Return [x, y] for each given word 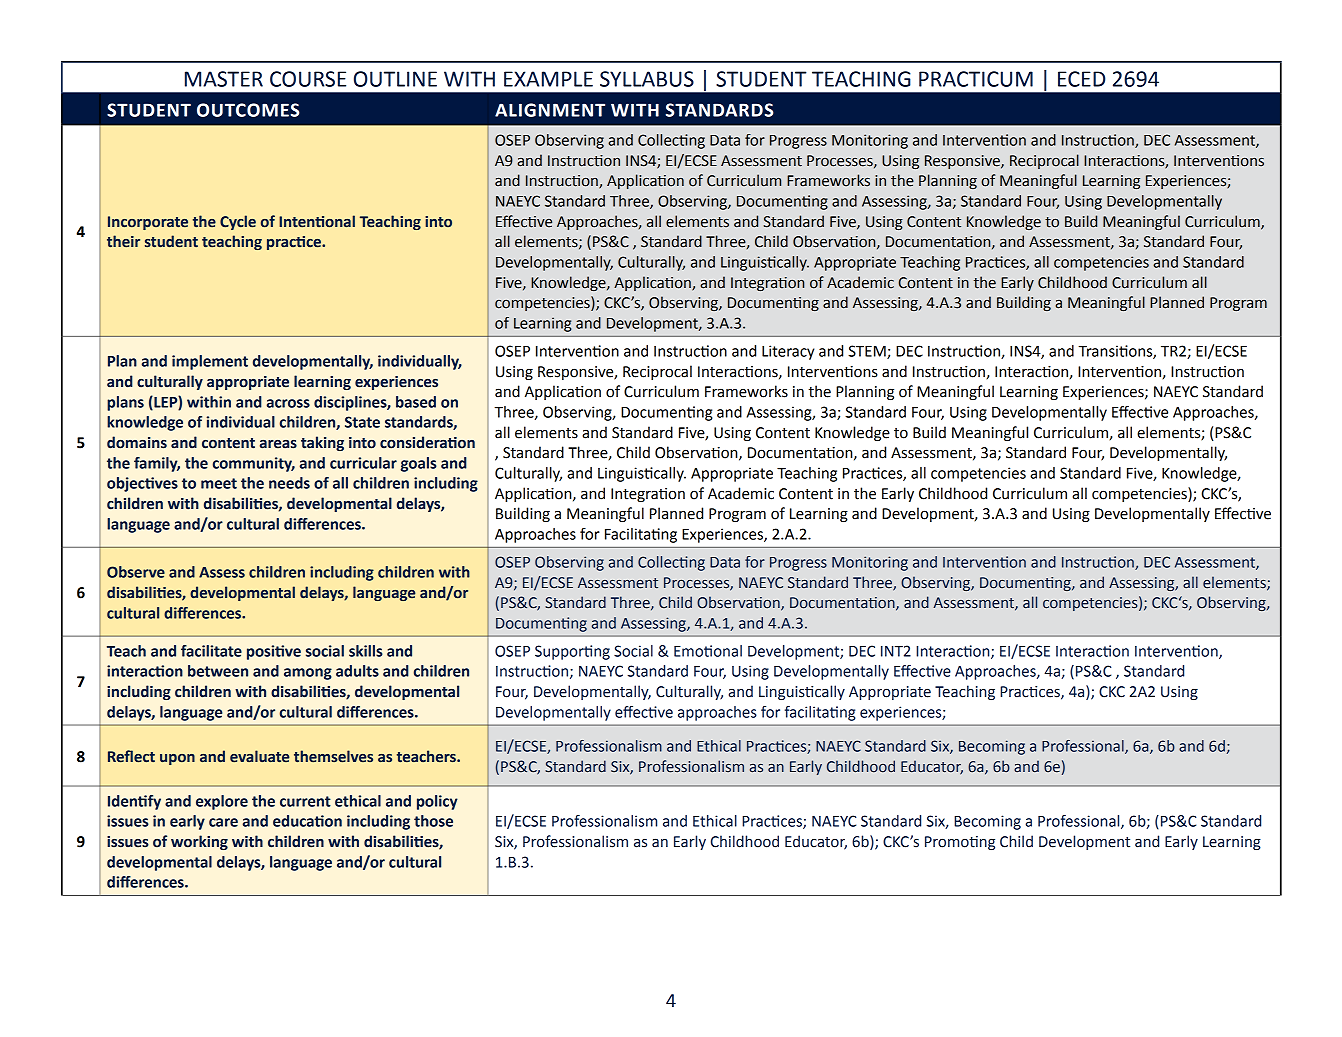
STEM [868, 352]
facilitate [211, 651]
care [223, 822]
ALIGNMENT [550, 110]
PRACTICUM [976, 79]
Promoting [960, 843]
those [433, 821]
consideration [427, 442]
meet [219, 483]
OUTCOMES [248, 110]
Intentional [317, 221]
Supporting [572, 652]
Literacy [788, 352]
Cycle [238, 222]
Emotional [708, 651]
